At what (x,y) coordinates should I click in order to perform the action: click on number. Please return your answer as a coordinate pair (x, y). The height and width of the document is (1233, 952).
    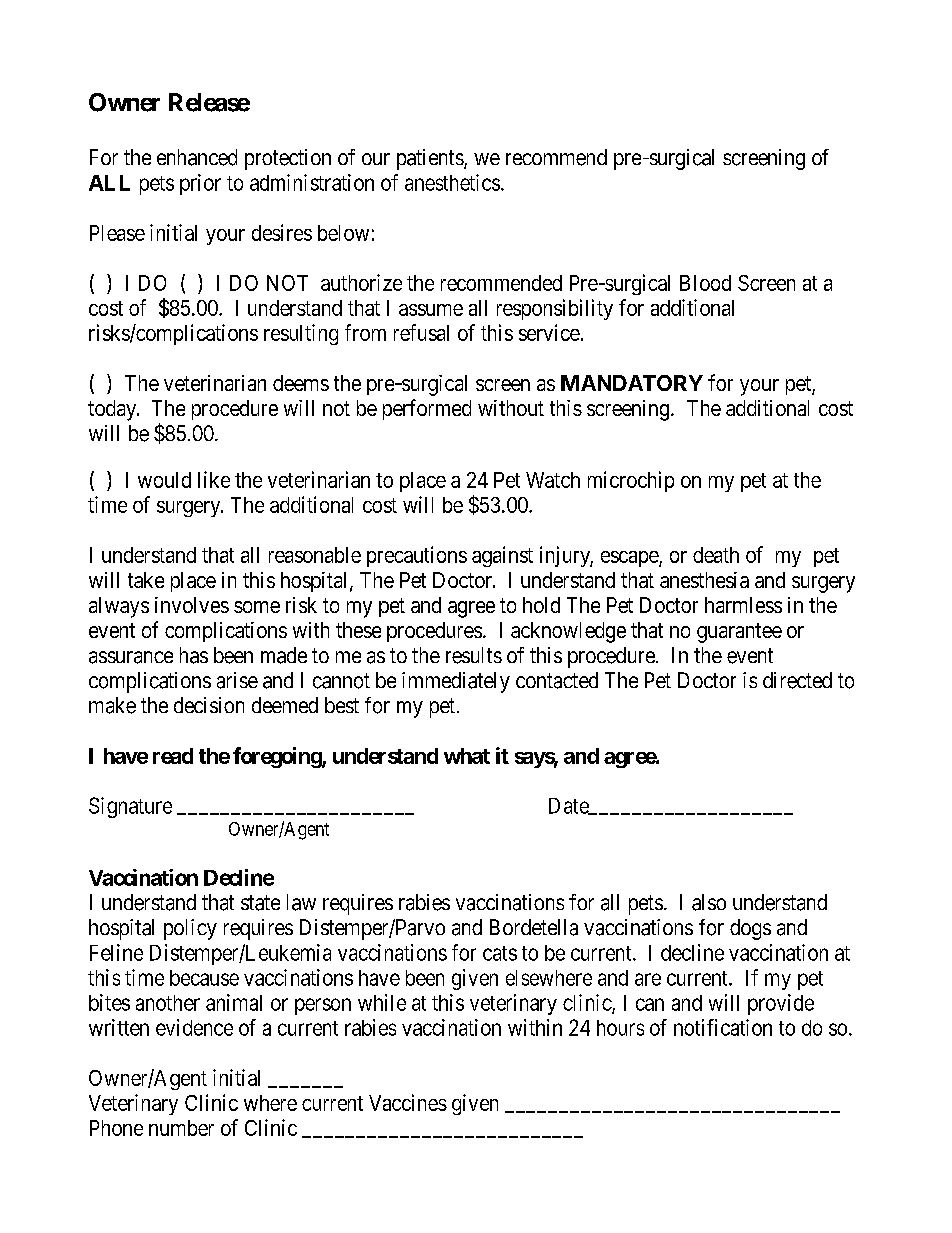
    Looking at the image, I should click on (181, 1128).
